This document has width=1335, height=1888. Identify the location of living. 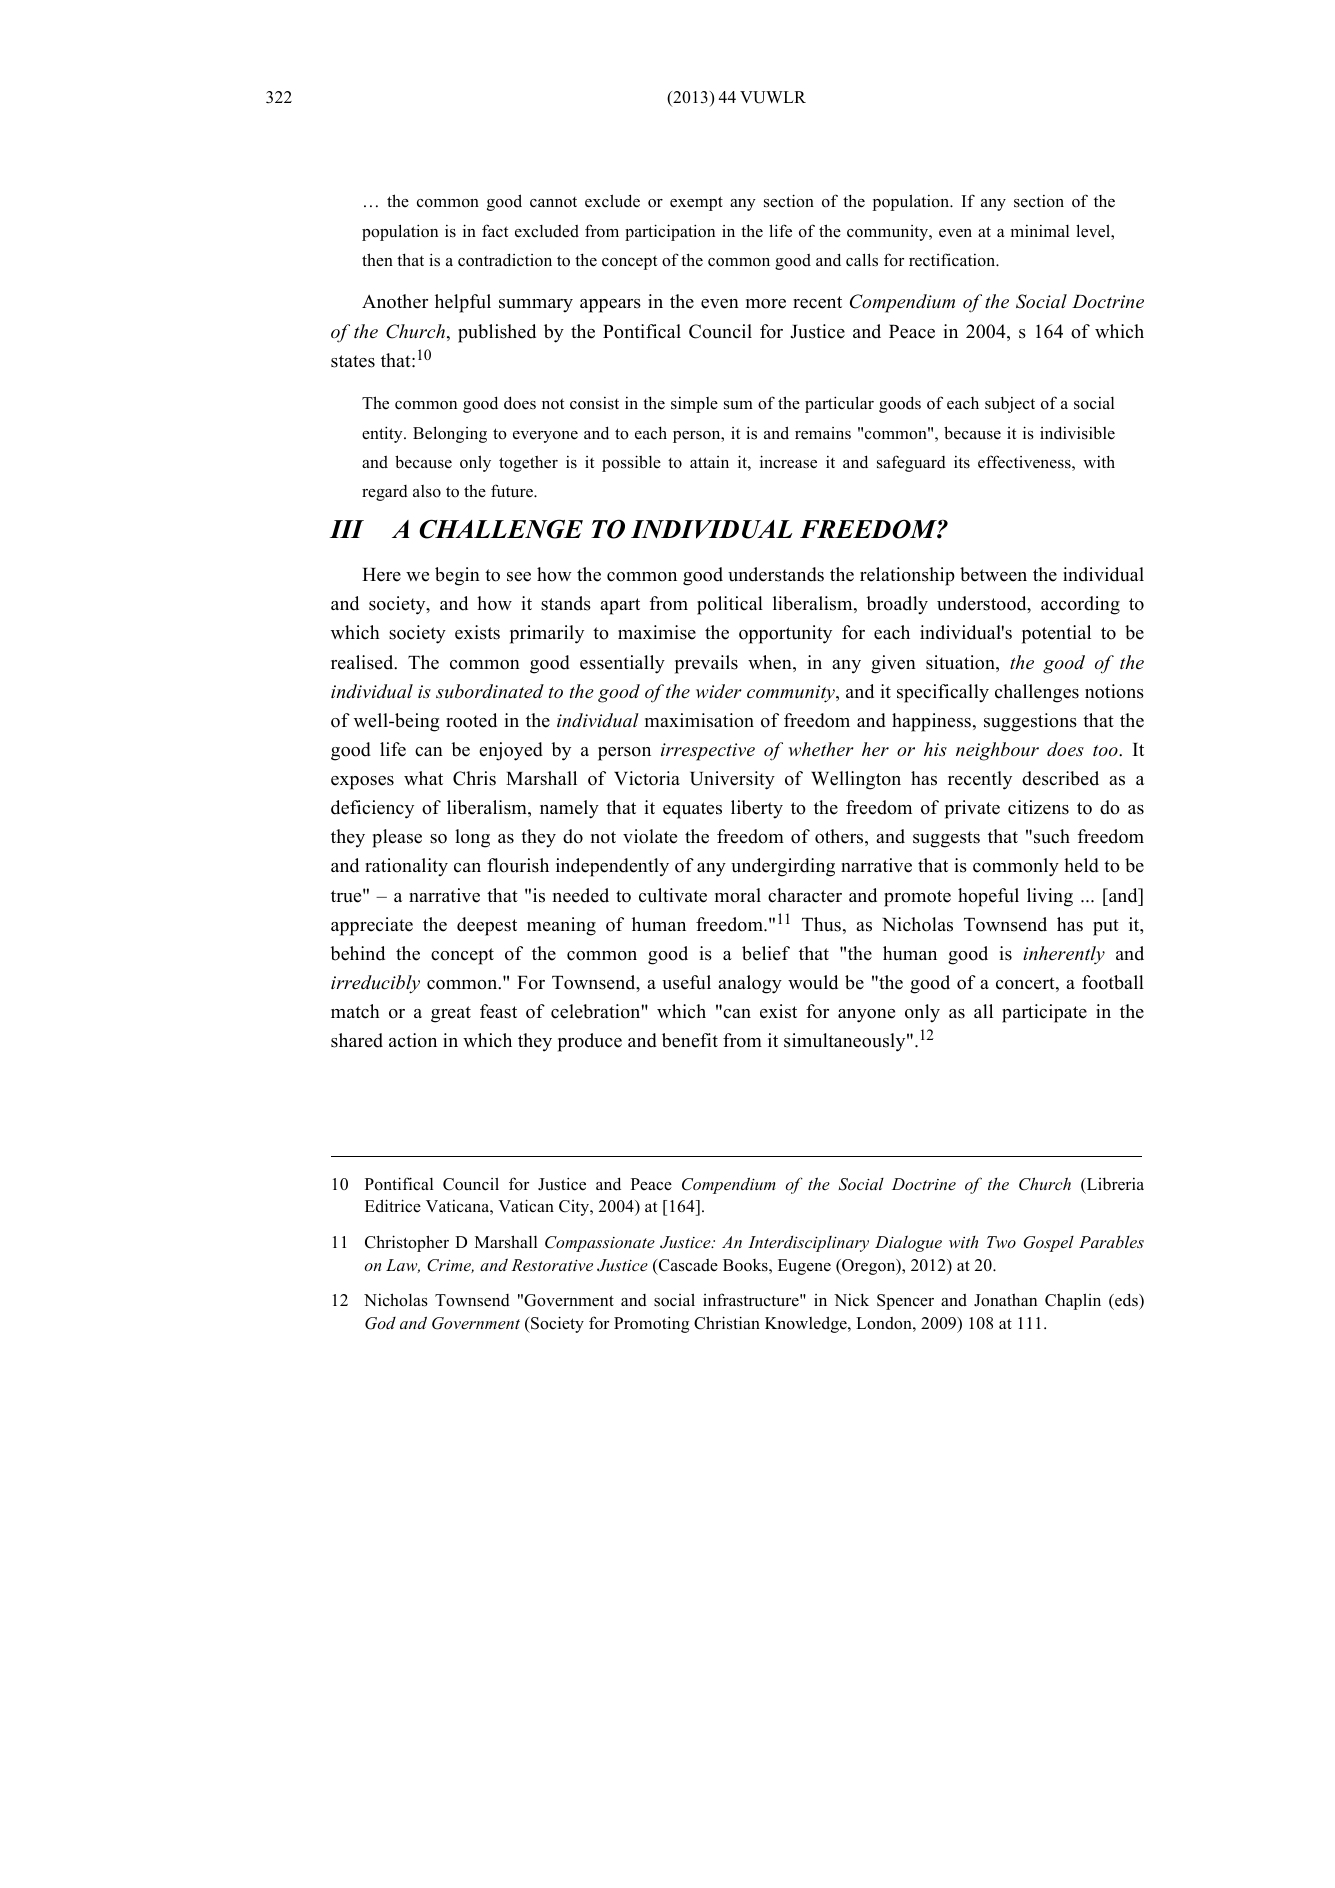
(1050, 897).
